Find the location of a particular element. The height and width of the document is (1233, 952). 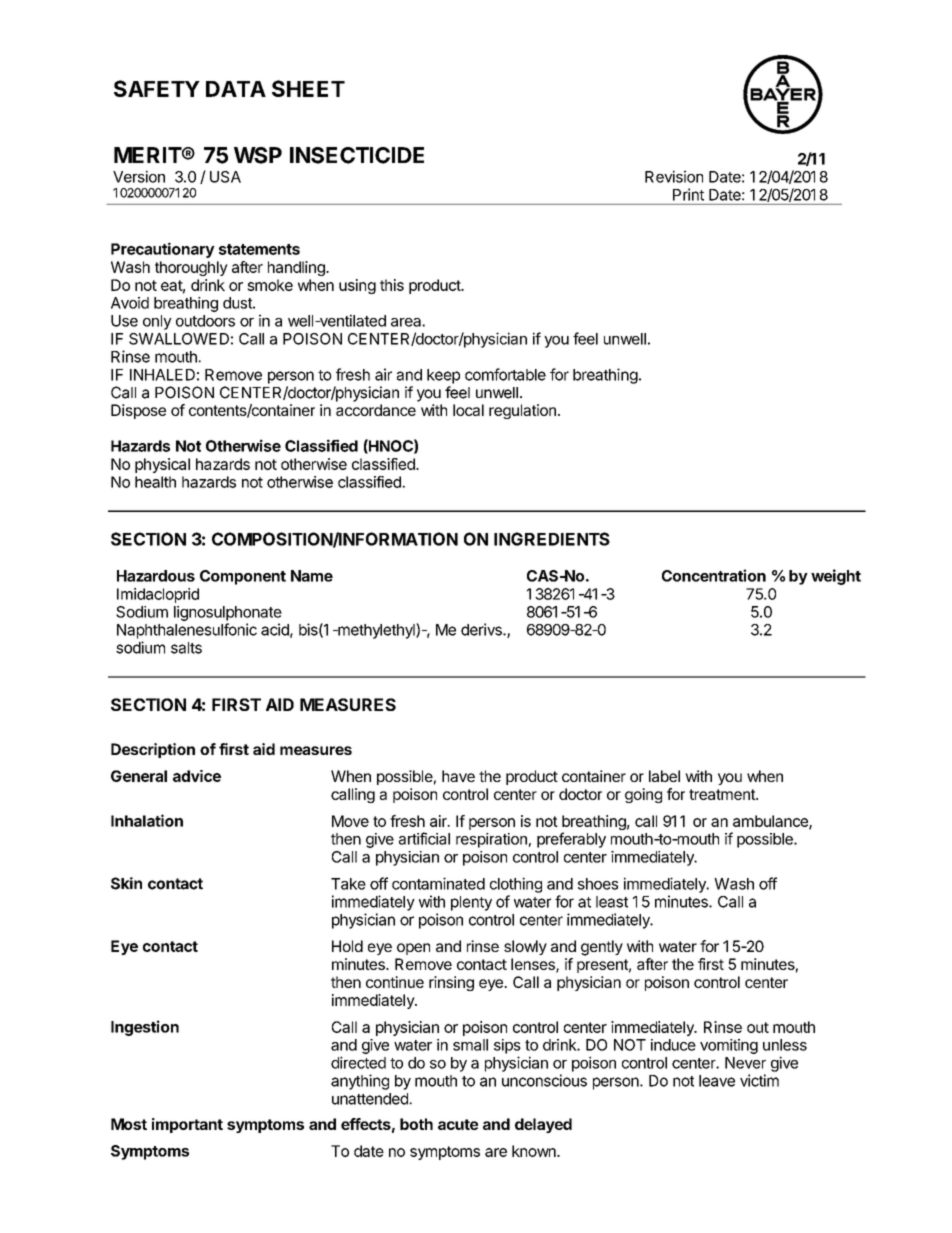

advice is located at coordinates (197, 776).
